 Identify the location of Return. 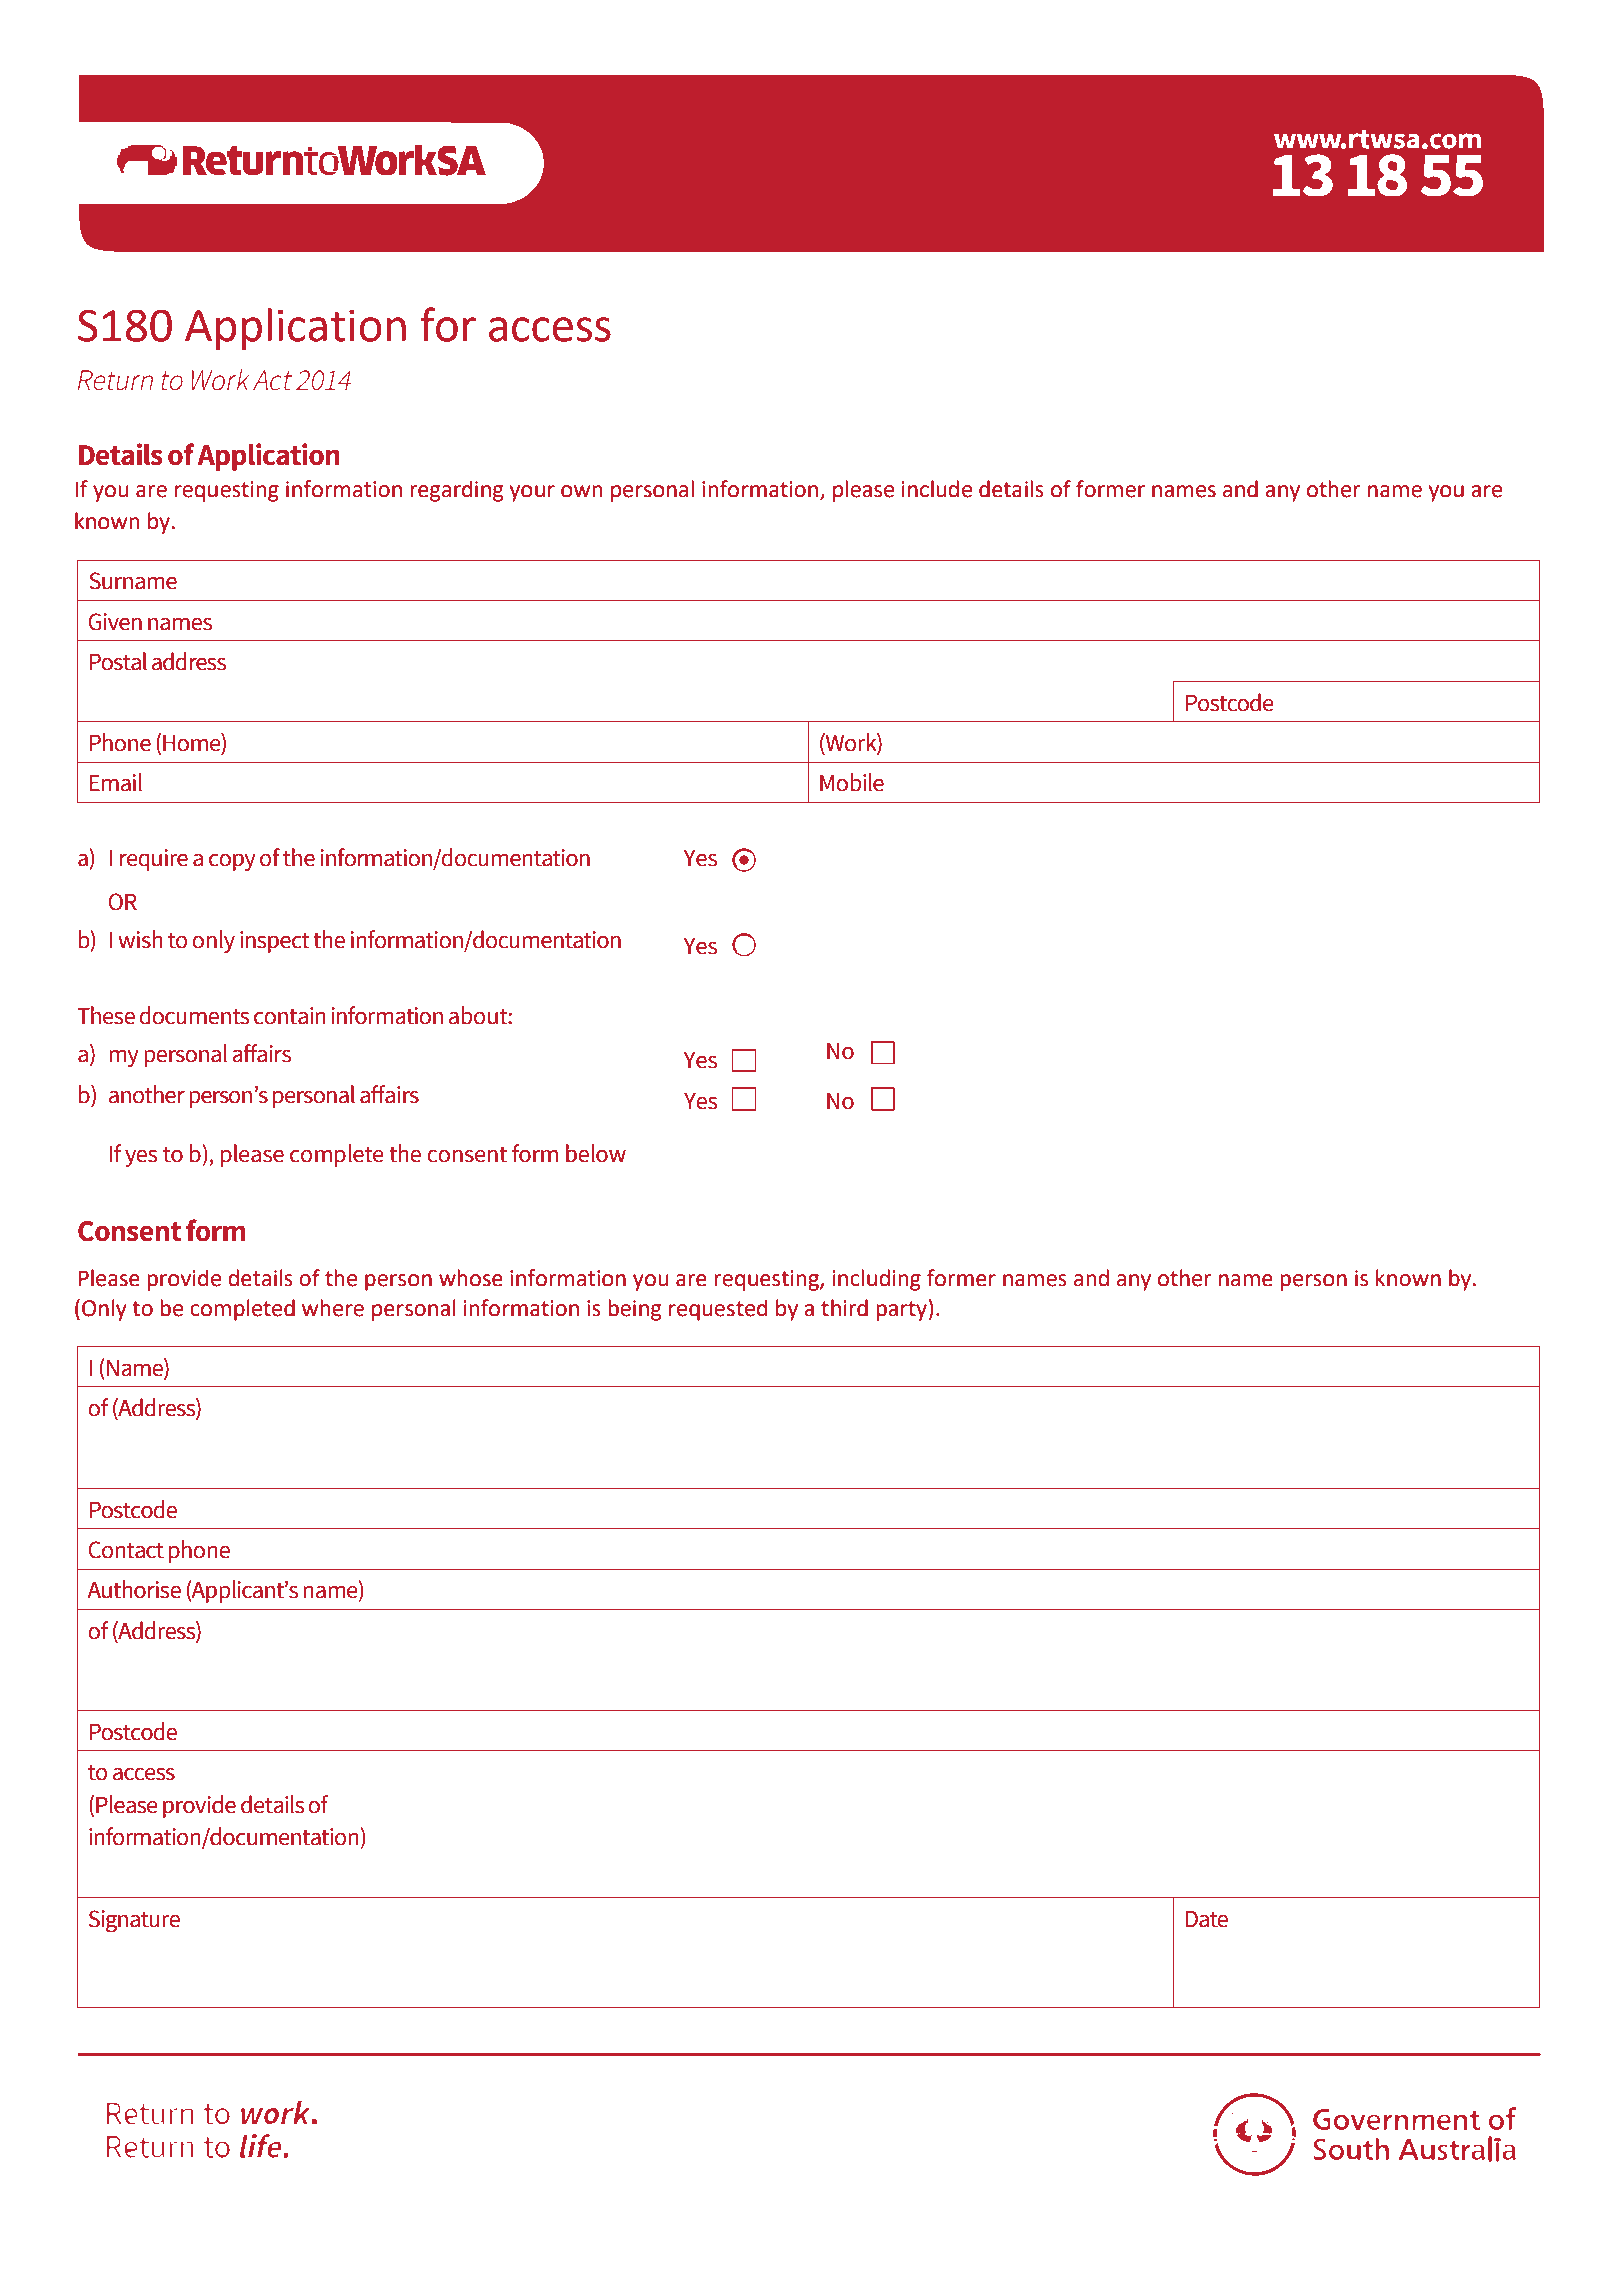
(115, 380).
